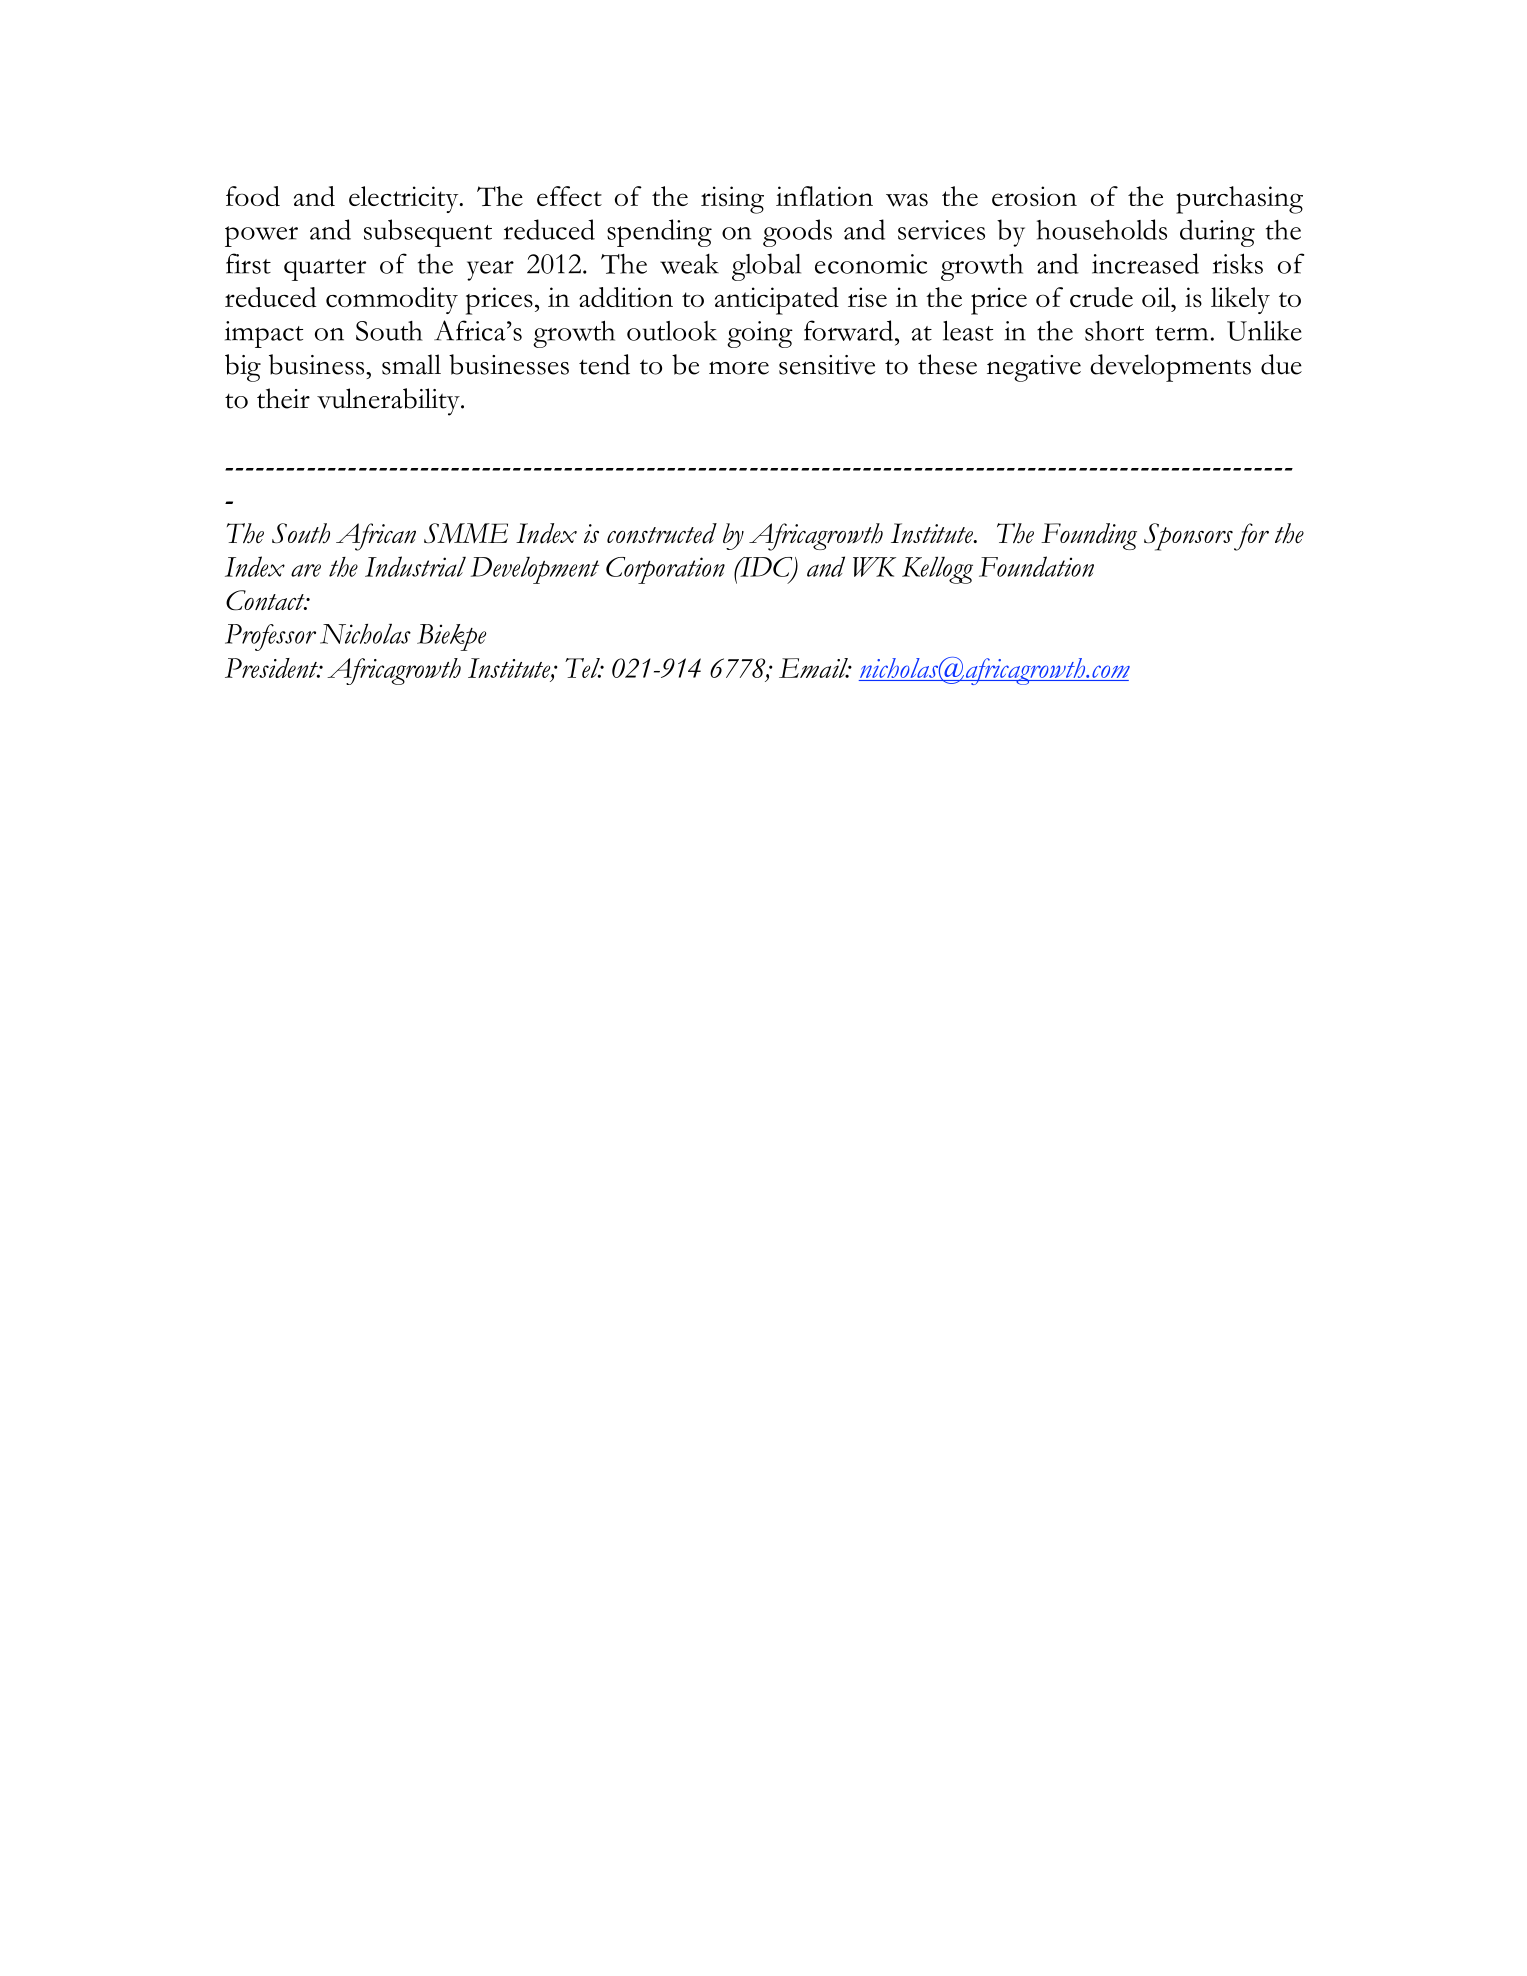 The height and width of the screenshot is (1976, 1527). I want to click on rising, so click(732, 200).
